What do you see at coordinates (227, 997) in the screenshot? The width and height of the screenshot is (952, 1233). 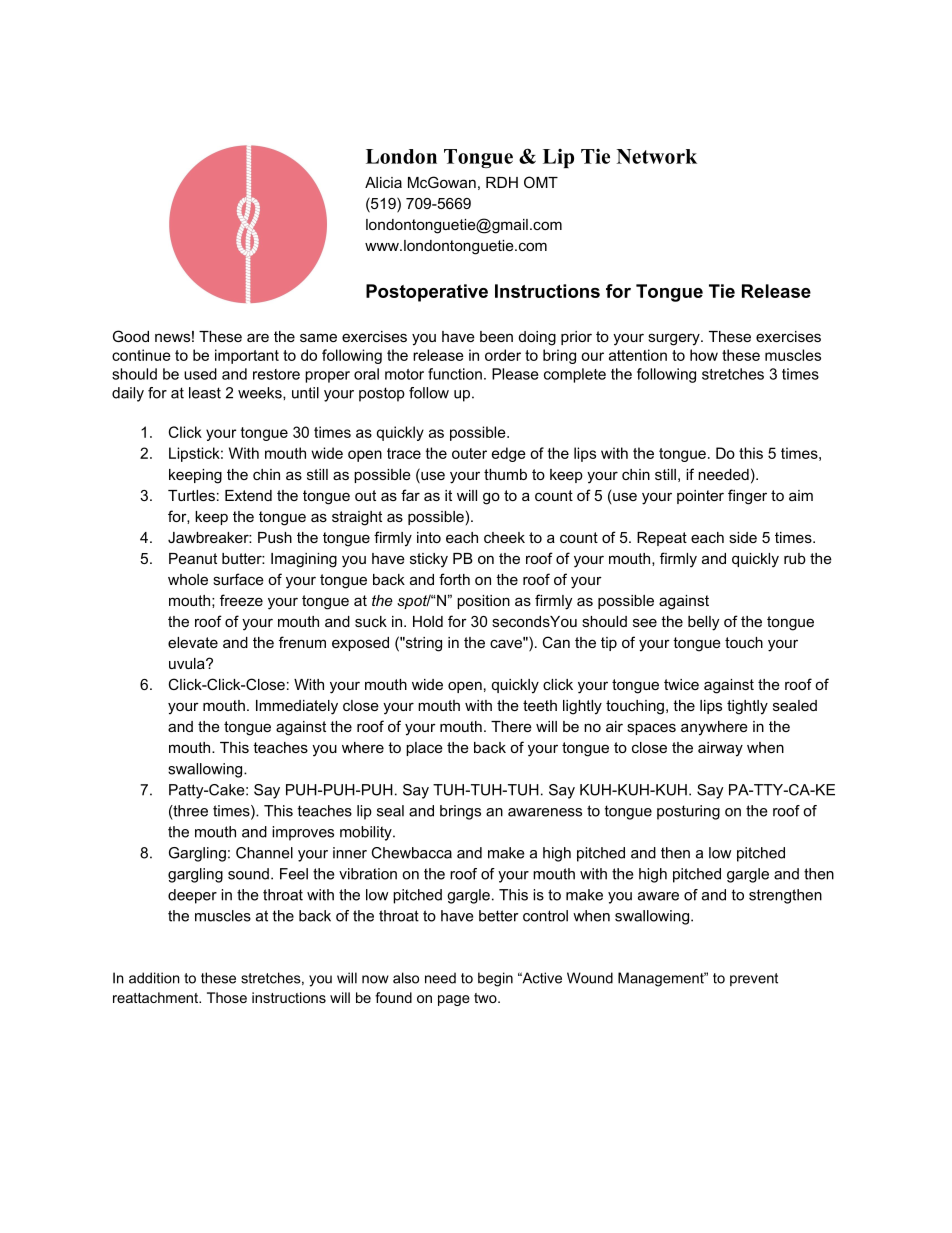 I see `Those` at bounding box center [227, 997].
